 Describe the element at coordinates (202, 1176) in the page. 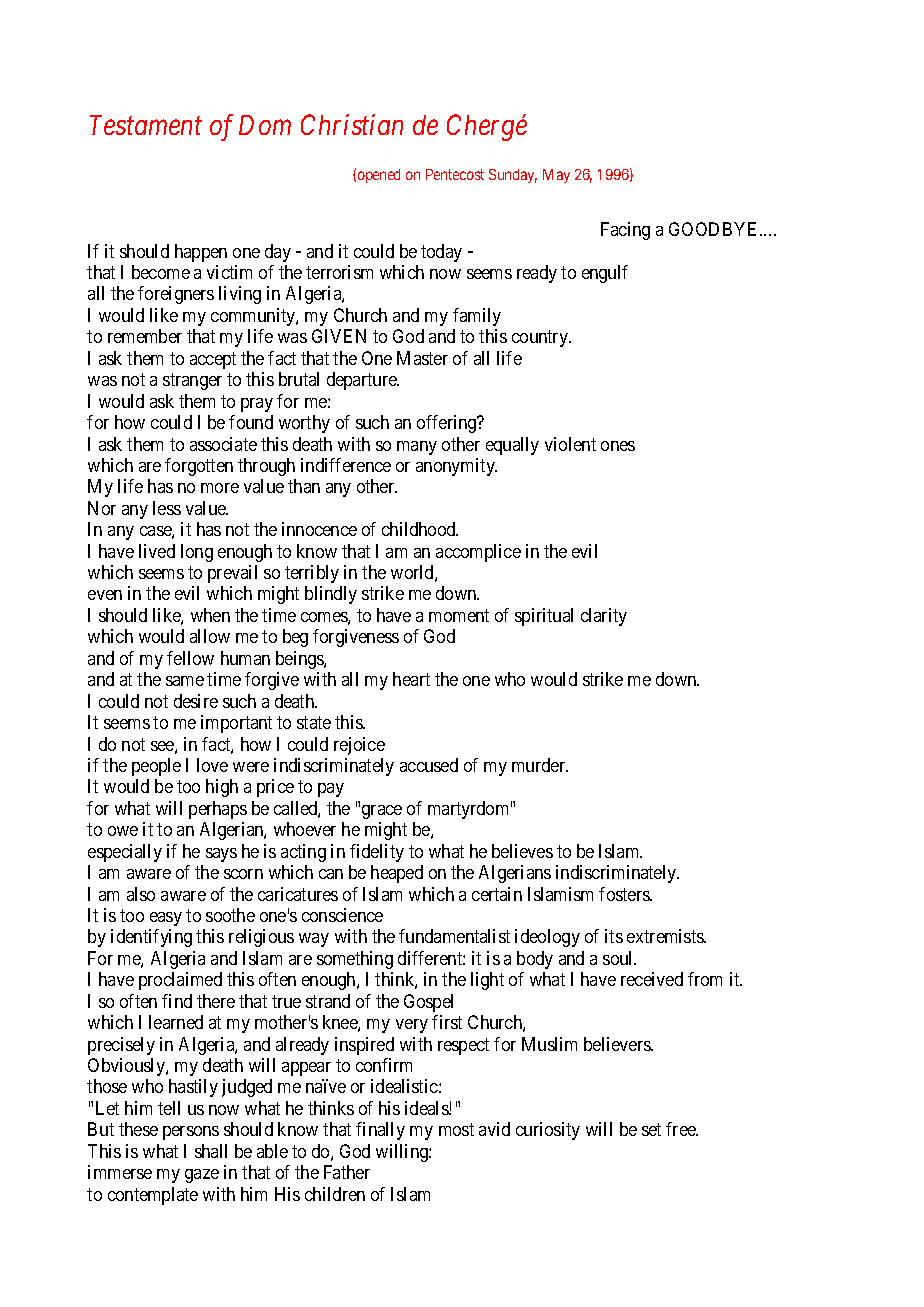

I see `gaze` at that location.
